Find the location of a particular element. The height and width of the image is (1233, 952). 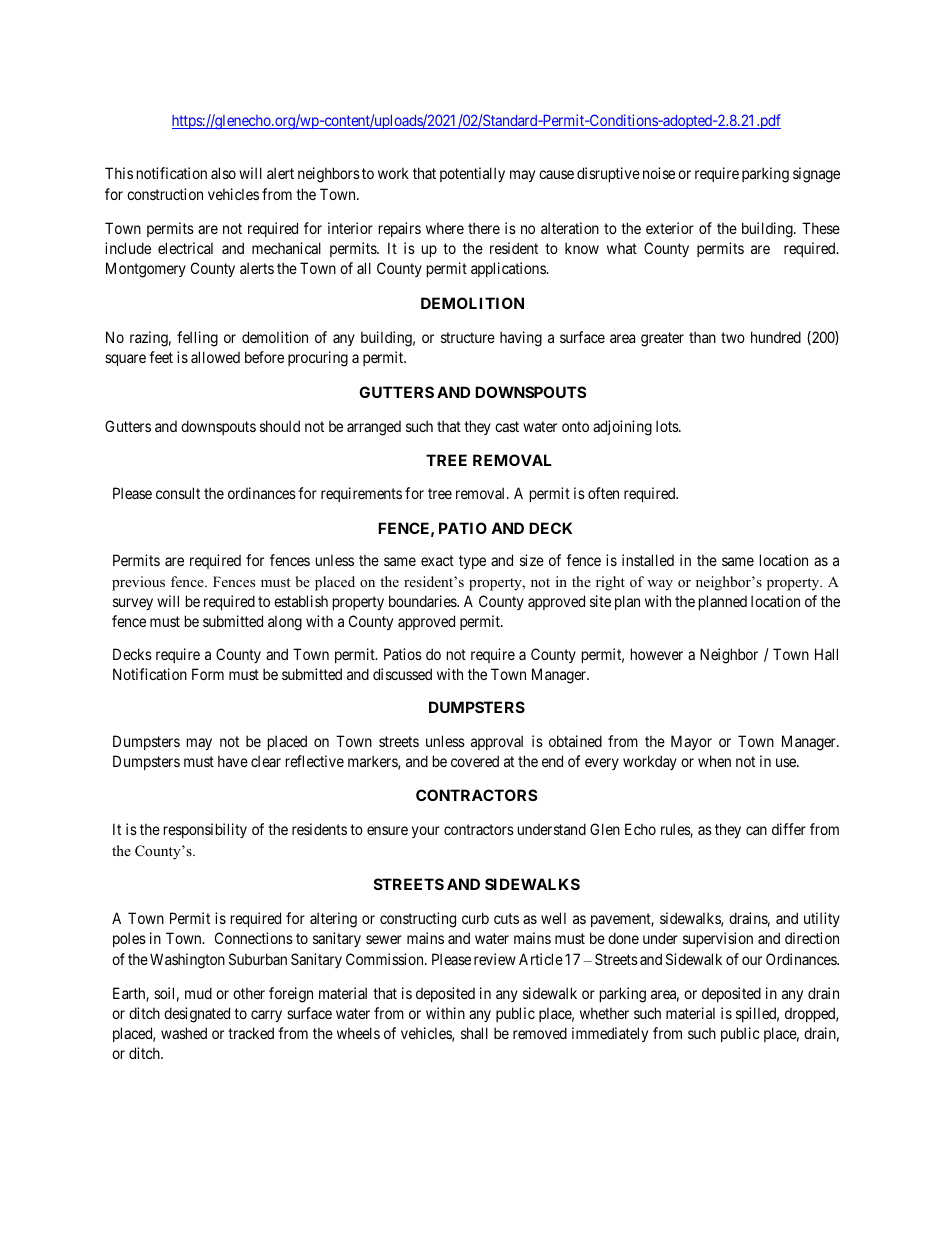

potentially is located at coordinates (472, 174).
